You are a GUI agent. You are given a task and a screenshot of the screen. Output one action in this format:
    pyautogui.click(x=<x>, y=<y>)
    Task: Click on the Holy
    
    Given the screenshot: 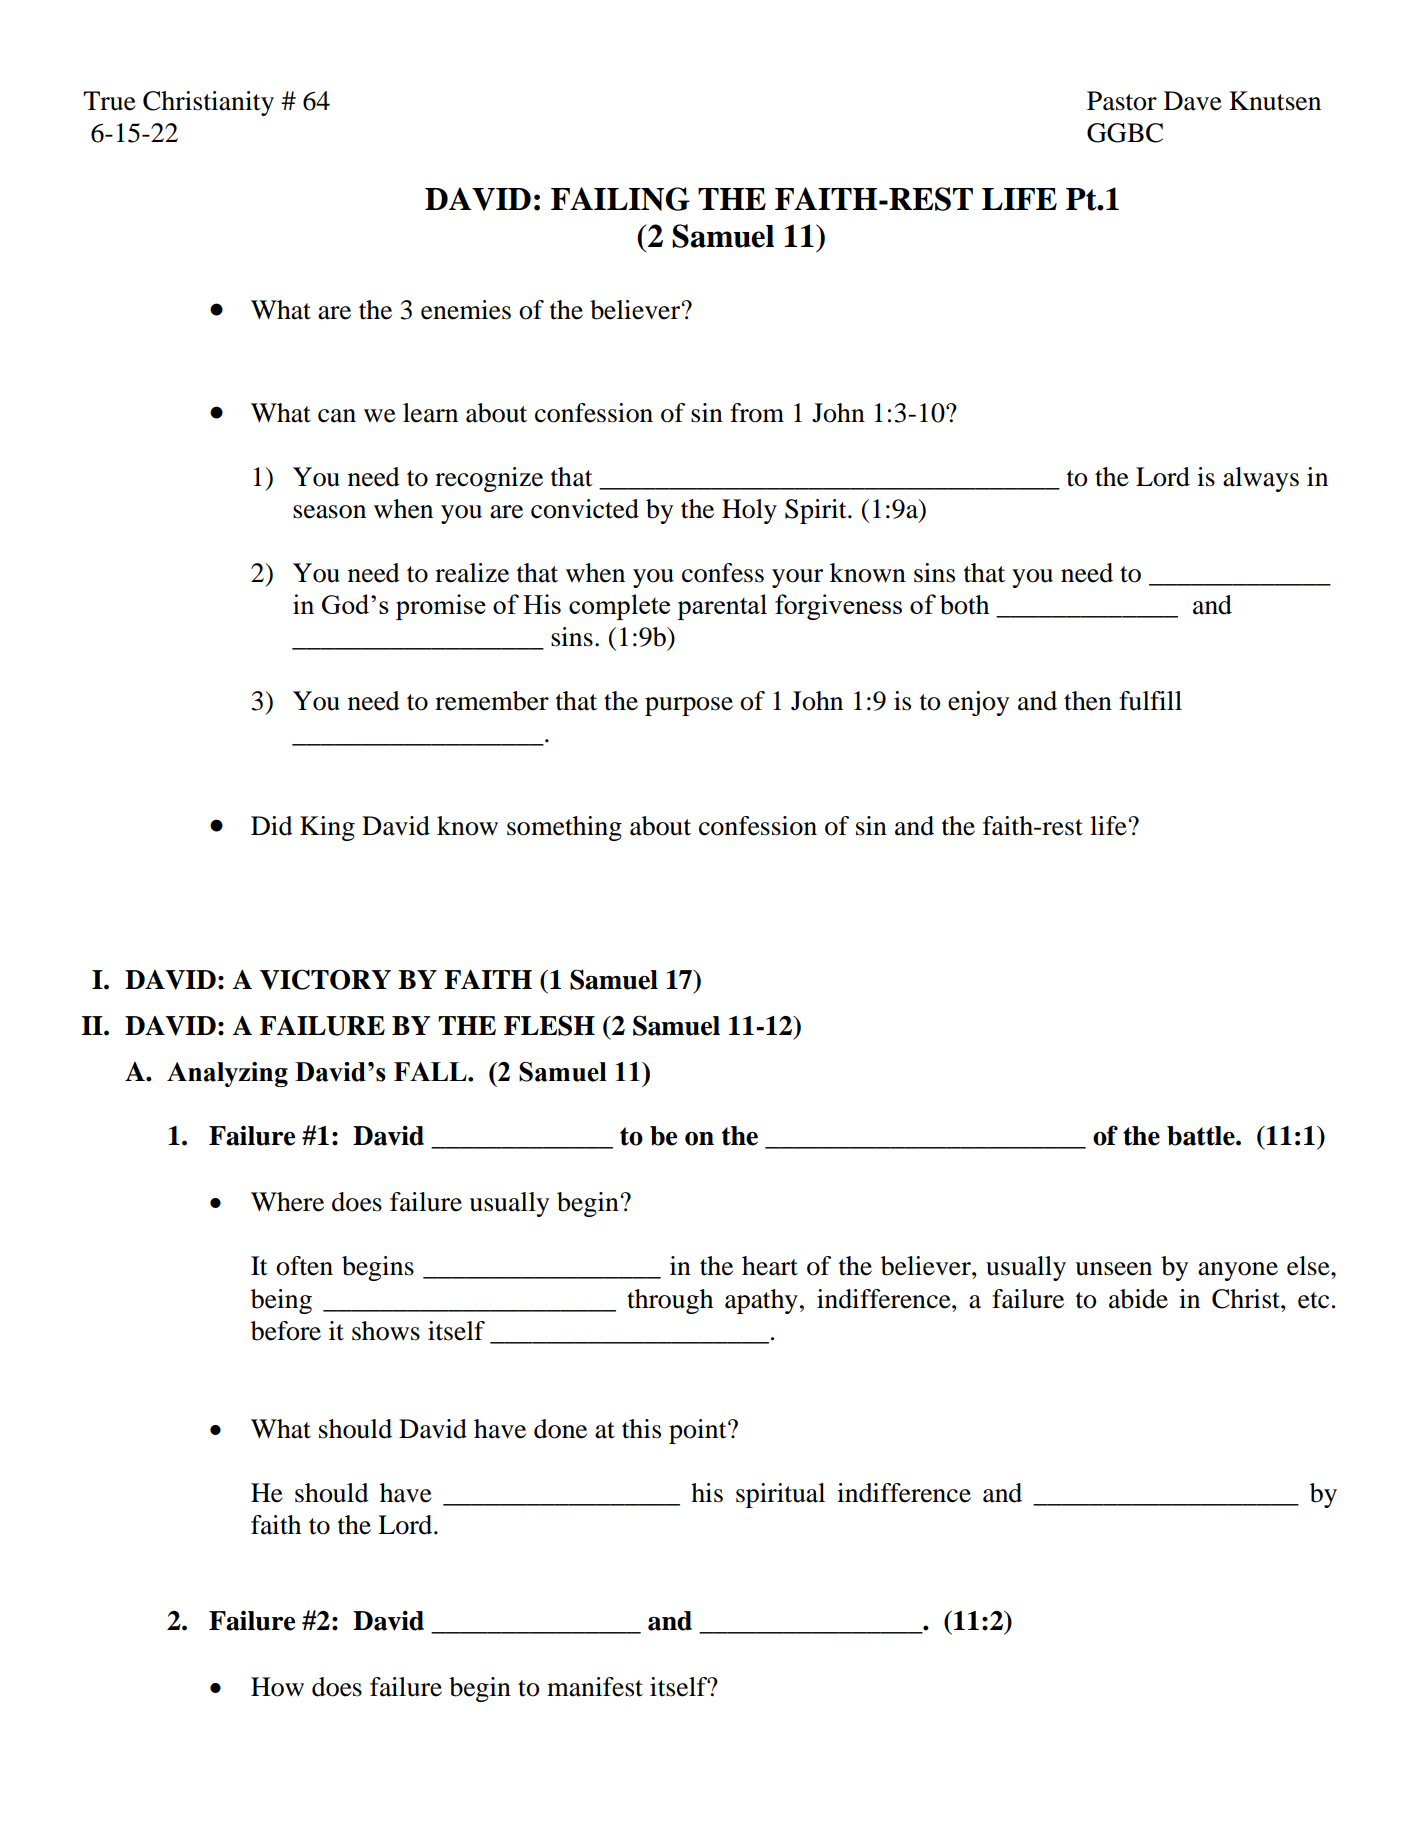 What is the action you would take?
    pyautogui.click(x=749, y=511)
